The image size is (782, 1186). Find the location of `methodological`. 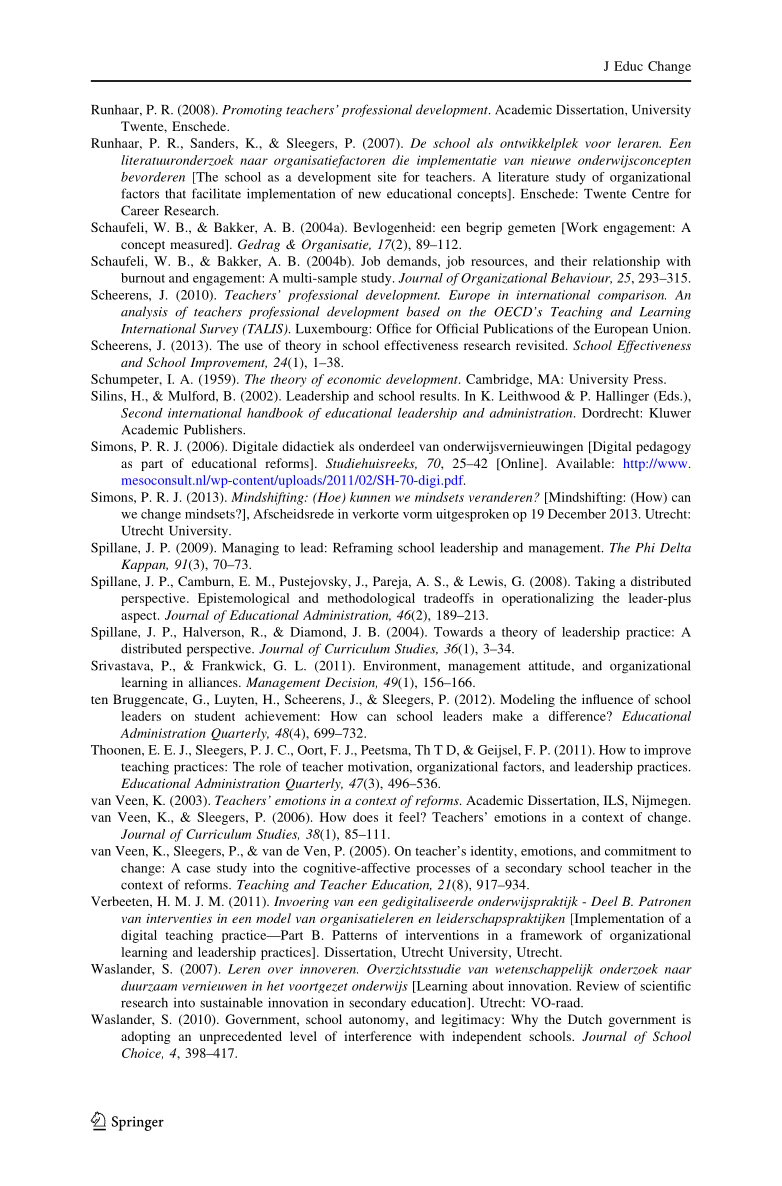

methodological is located at coordinates (371, 599).
